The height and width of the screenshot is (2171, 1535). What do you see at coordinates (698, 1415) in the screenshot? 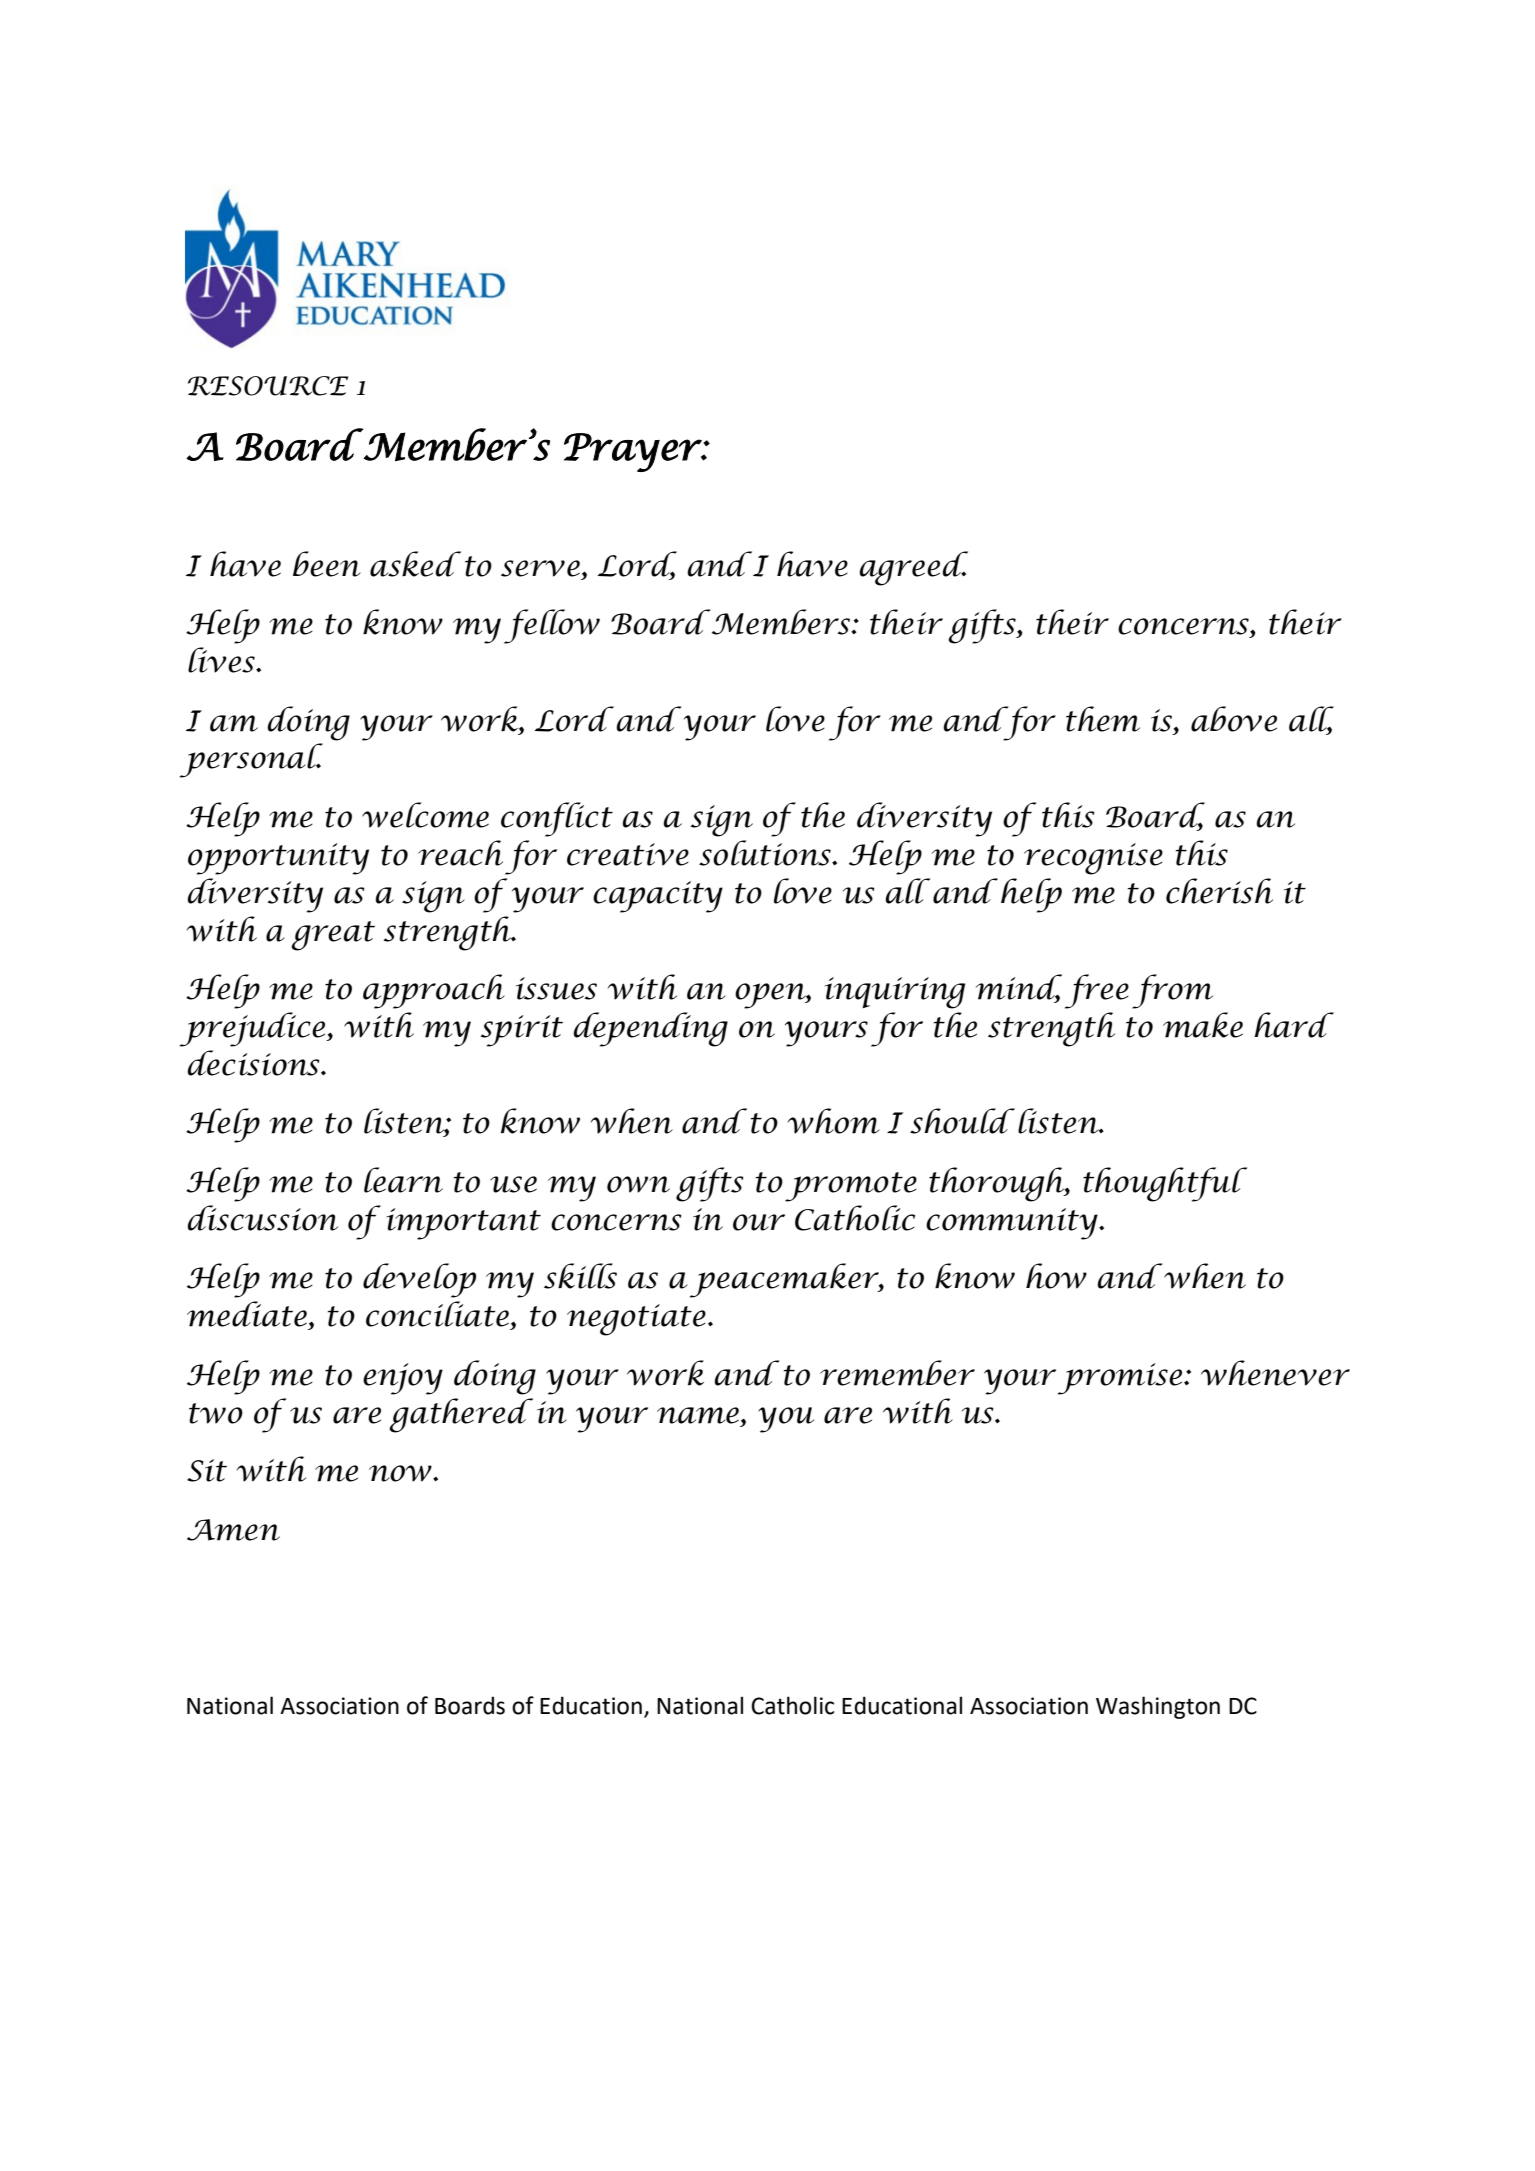
I see `name` at bounding box center [698, 1415].
